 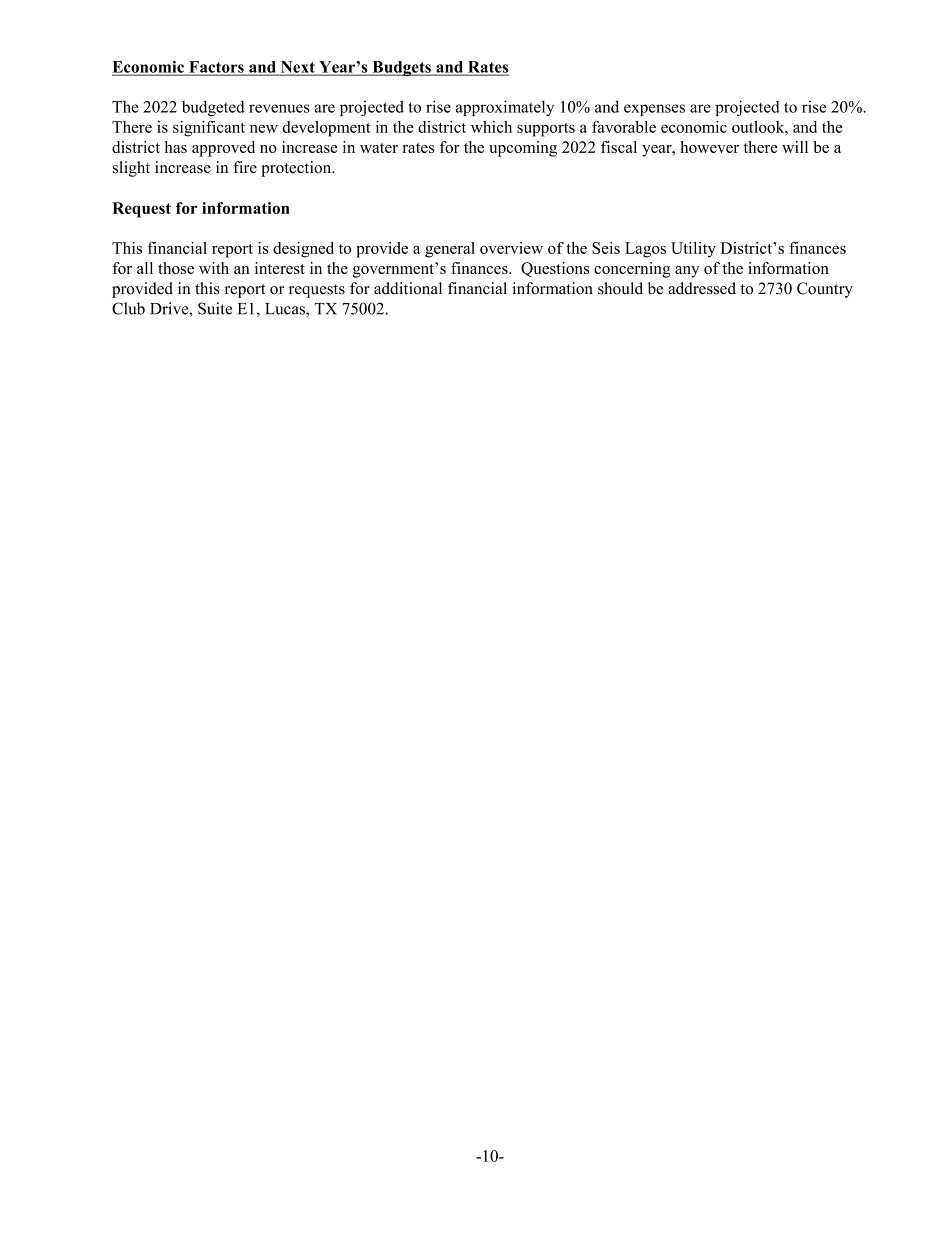 What do you see at coordinates (303, 250) in the screenshot?
I see `designed` at bounding box center [303, 250].
